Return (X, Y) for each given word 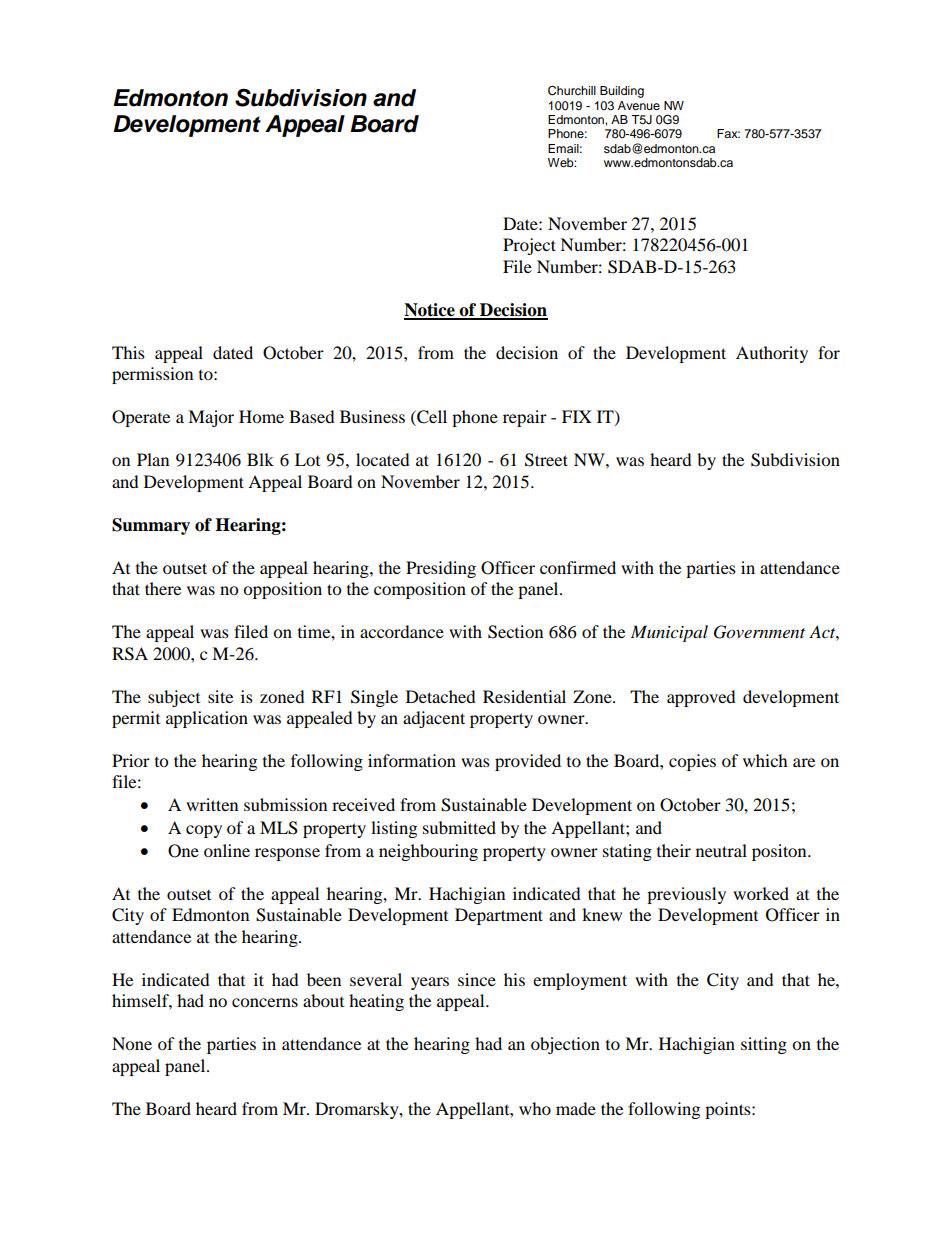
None (132, 1043)
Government (759, 632)
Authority (772, 354)
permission (152, 375)
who (535, 1108)
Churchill (572, 90)
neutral (721, 850)
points (729, 1110)
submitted (459, 827)
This (128, 352)
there (163, 588)
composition (420, 590)
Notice (430, 311)
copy (204, 831)
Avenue (639, 105)
